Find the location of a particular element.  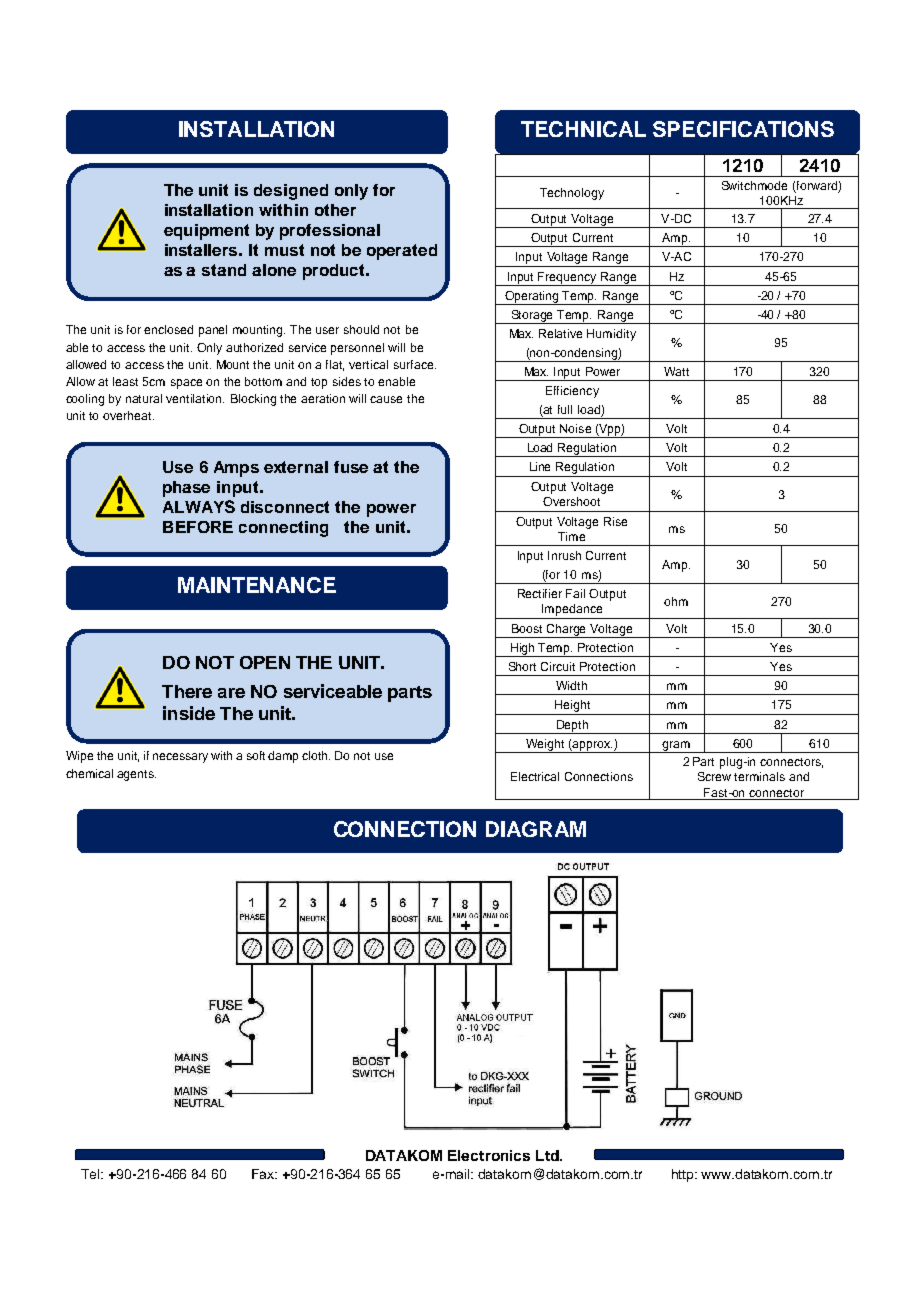

fuse is located at coordinates (351, 467).
